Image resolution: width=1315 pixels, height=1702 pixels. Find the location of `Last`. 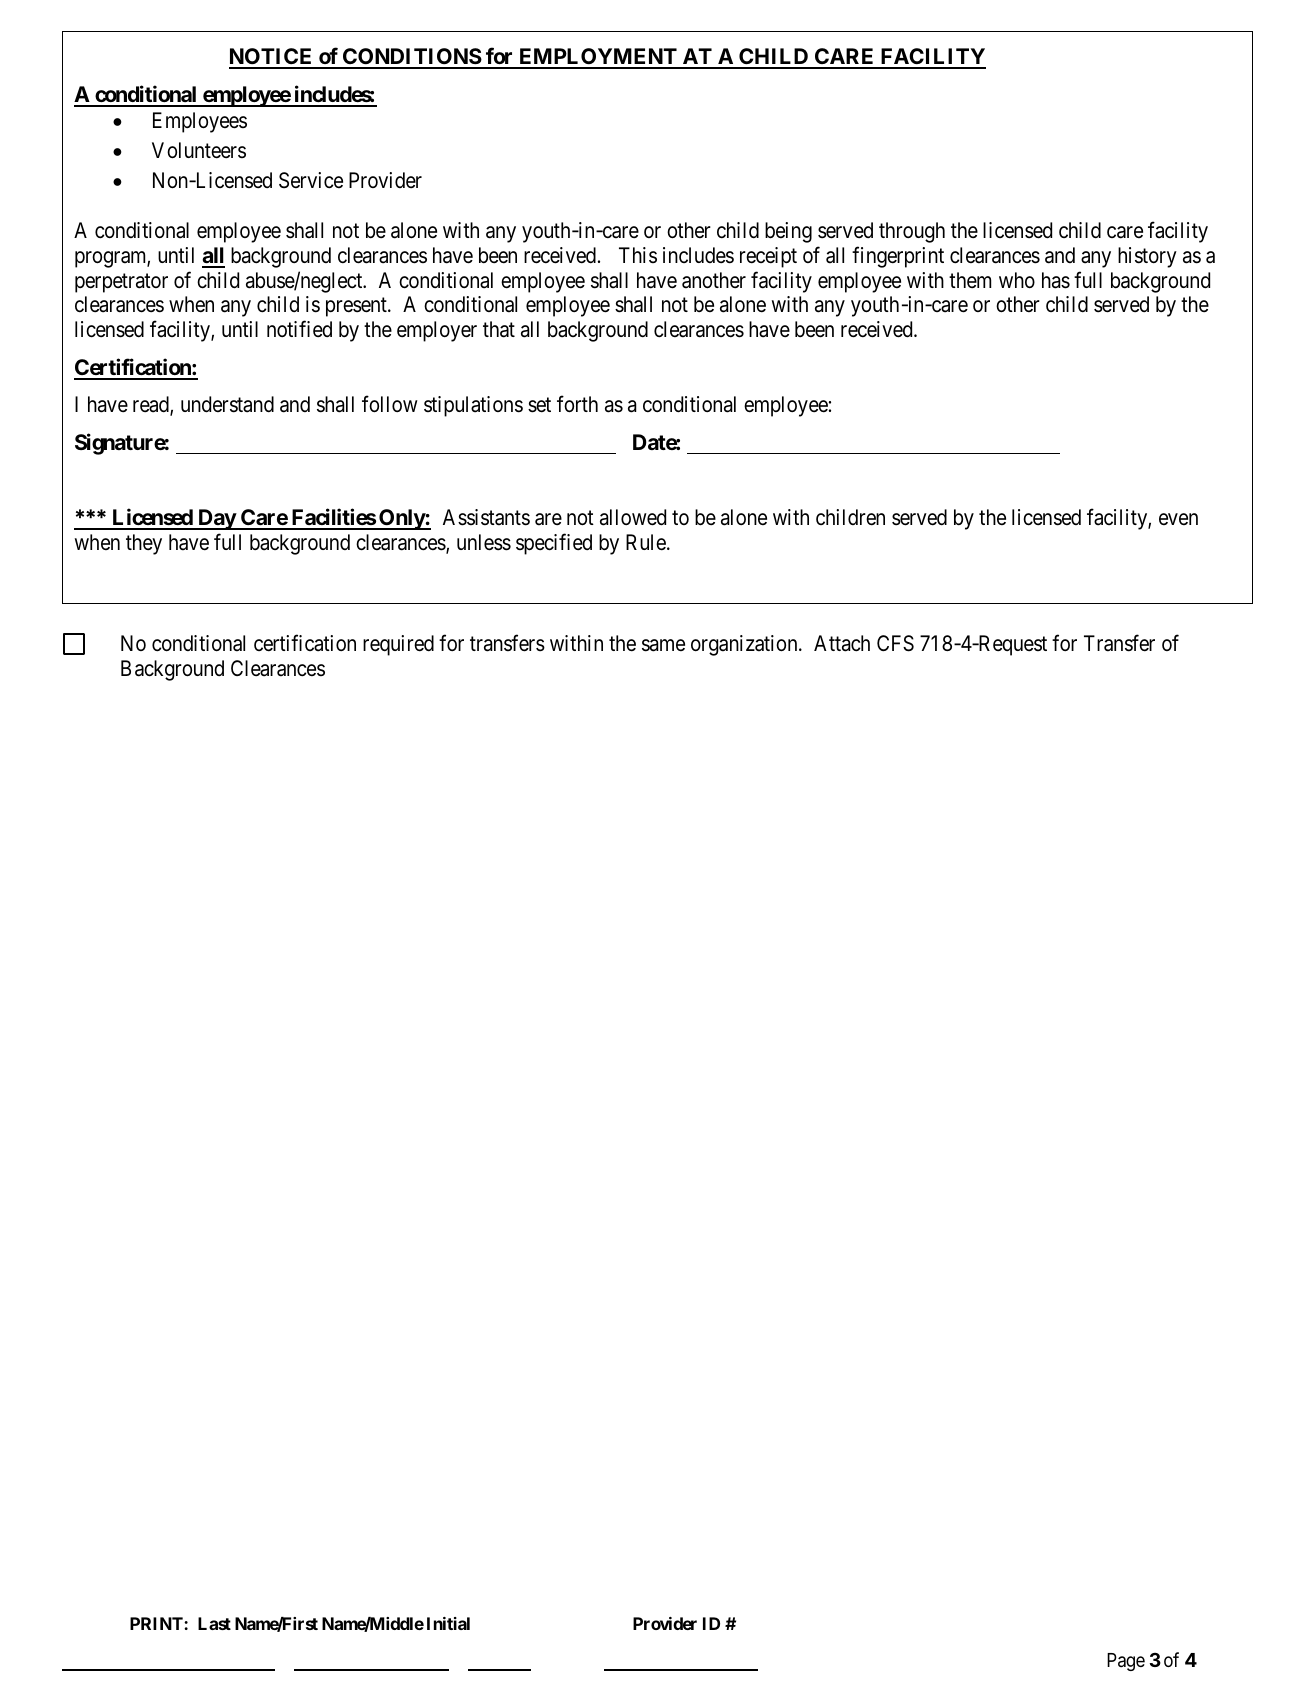

Last is located at coordinates (214, 1623).
